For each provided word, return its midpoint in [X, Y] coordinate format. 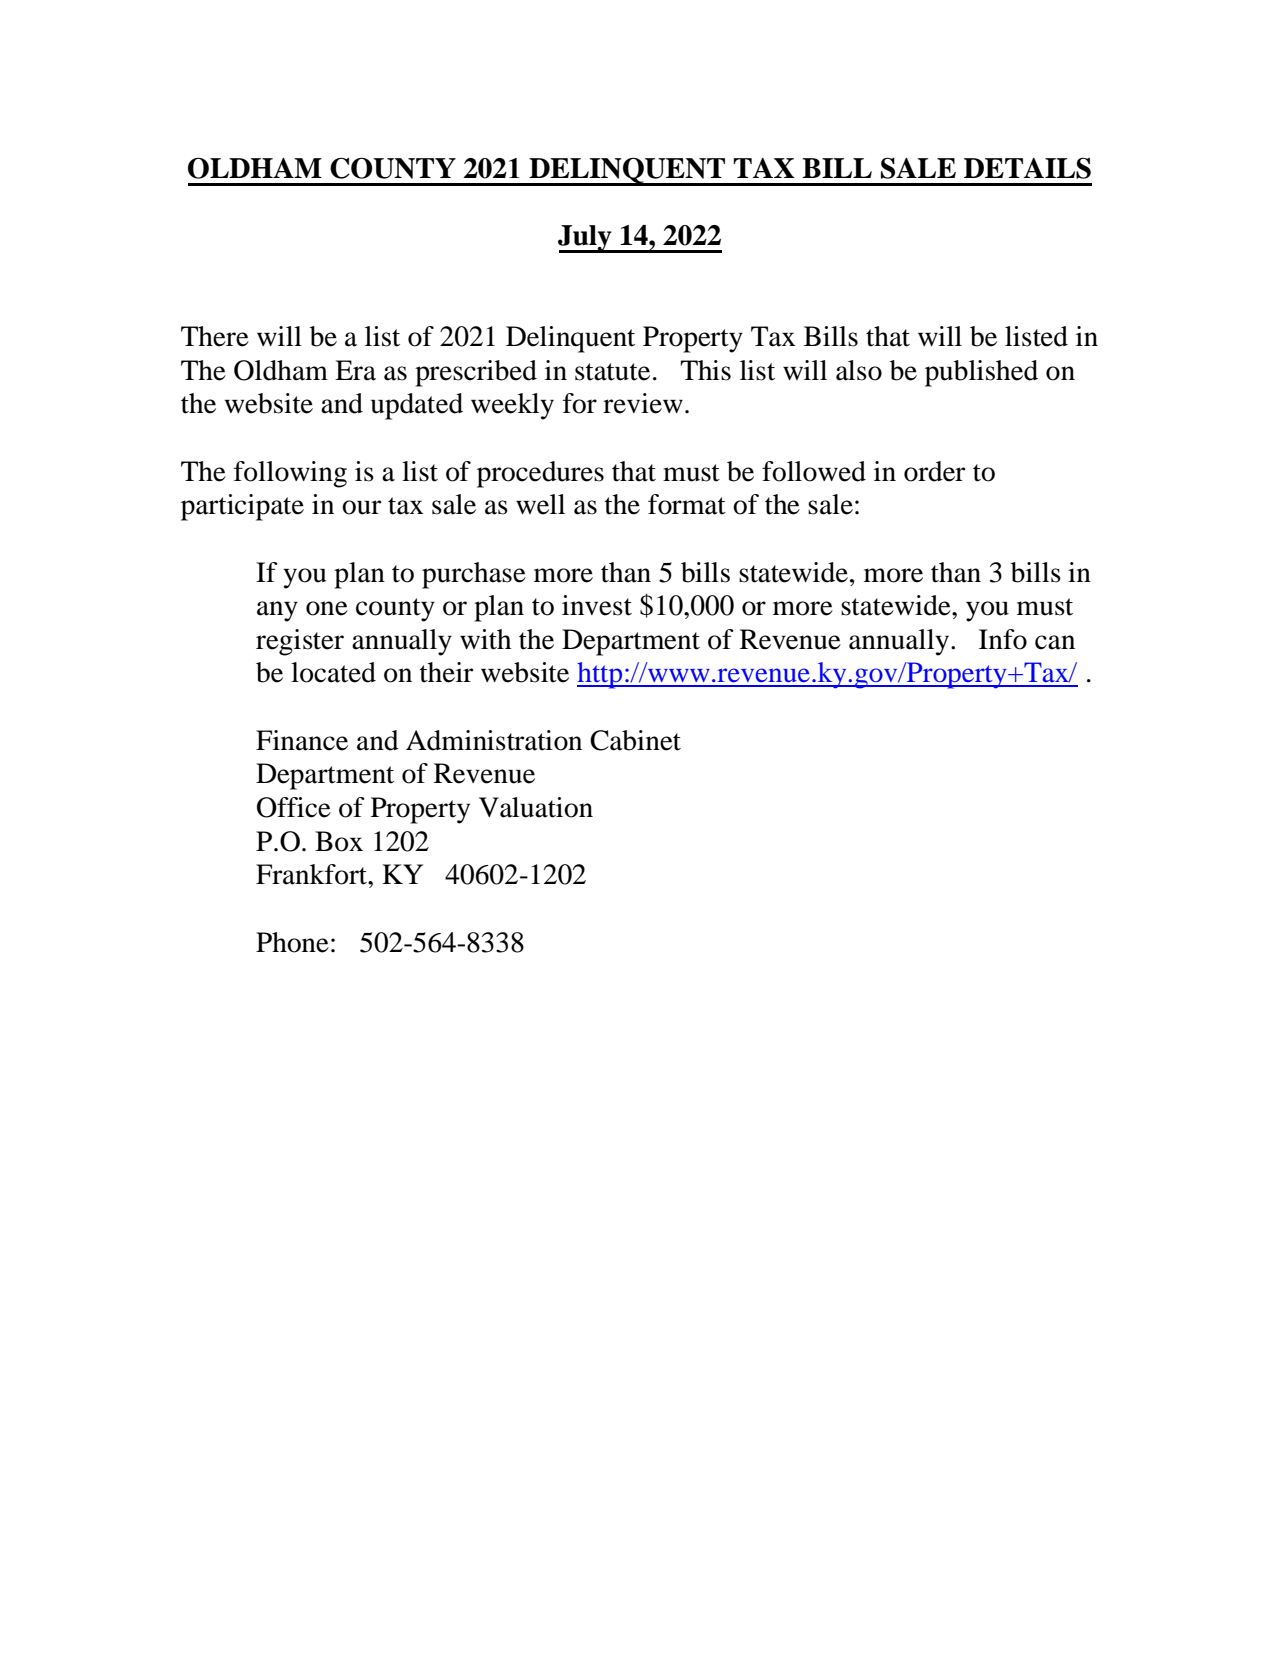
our [361, 507]
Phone [292, 942]
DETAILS [1027, 168]
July [586, 239]
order [934, 471]
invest [597, 605]
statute [612, 372]
